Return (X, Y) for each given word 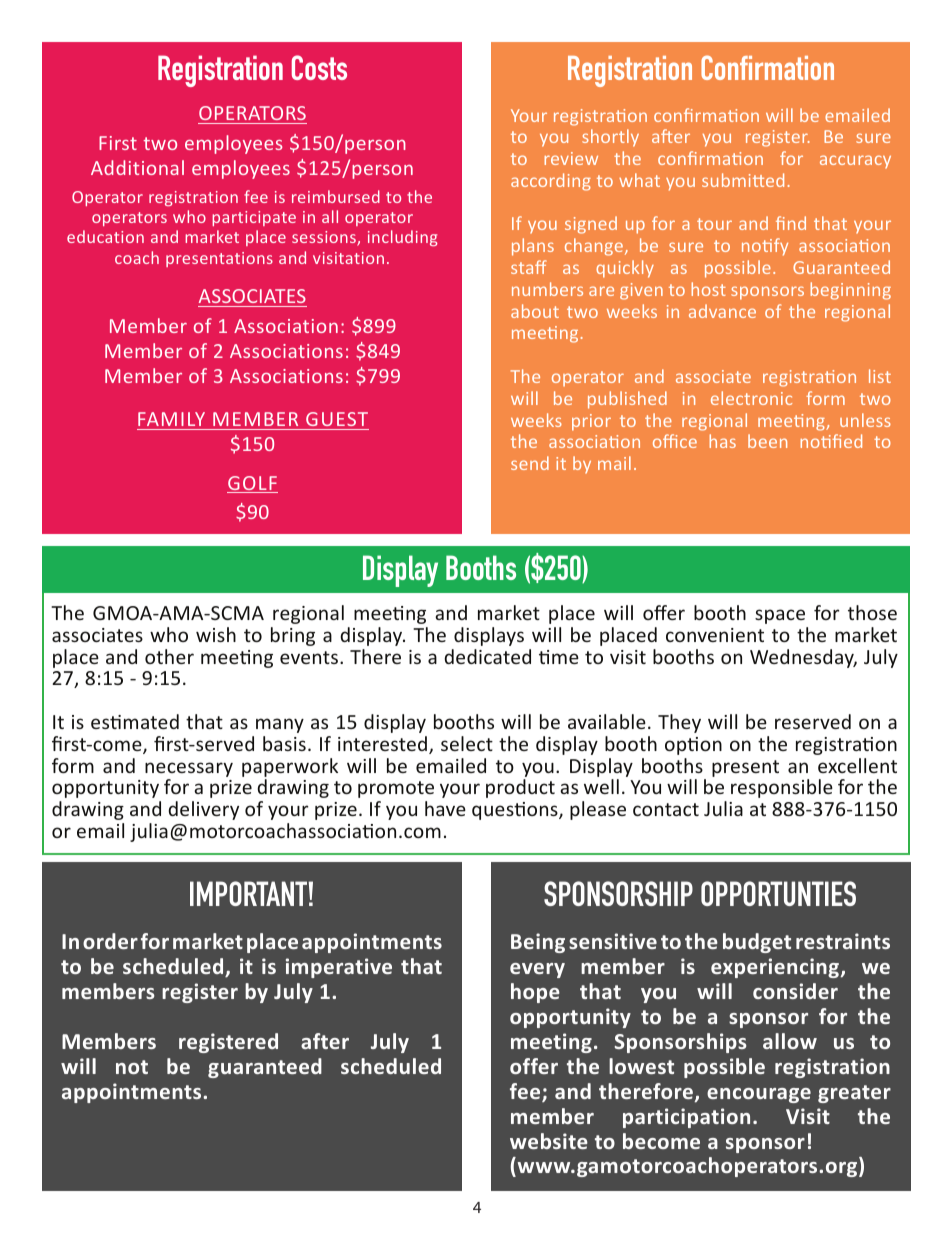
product (520, 788)
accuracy (855, 162)
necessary (189, 769)
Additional (137, 167)
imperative (339, 968)
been (767, 441)
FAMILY (171, 419)
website (549, 1141)
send (530, 463)
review (571, 158)
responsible (782, 788)
